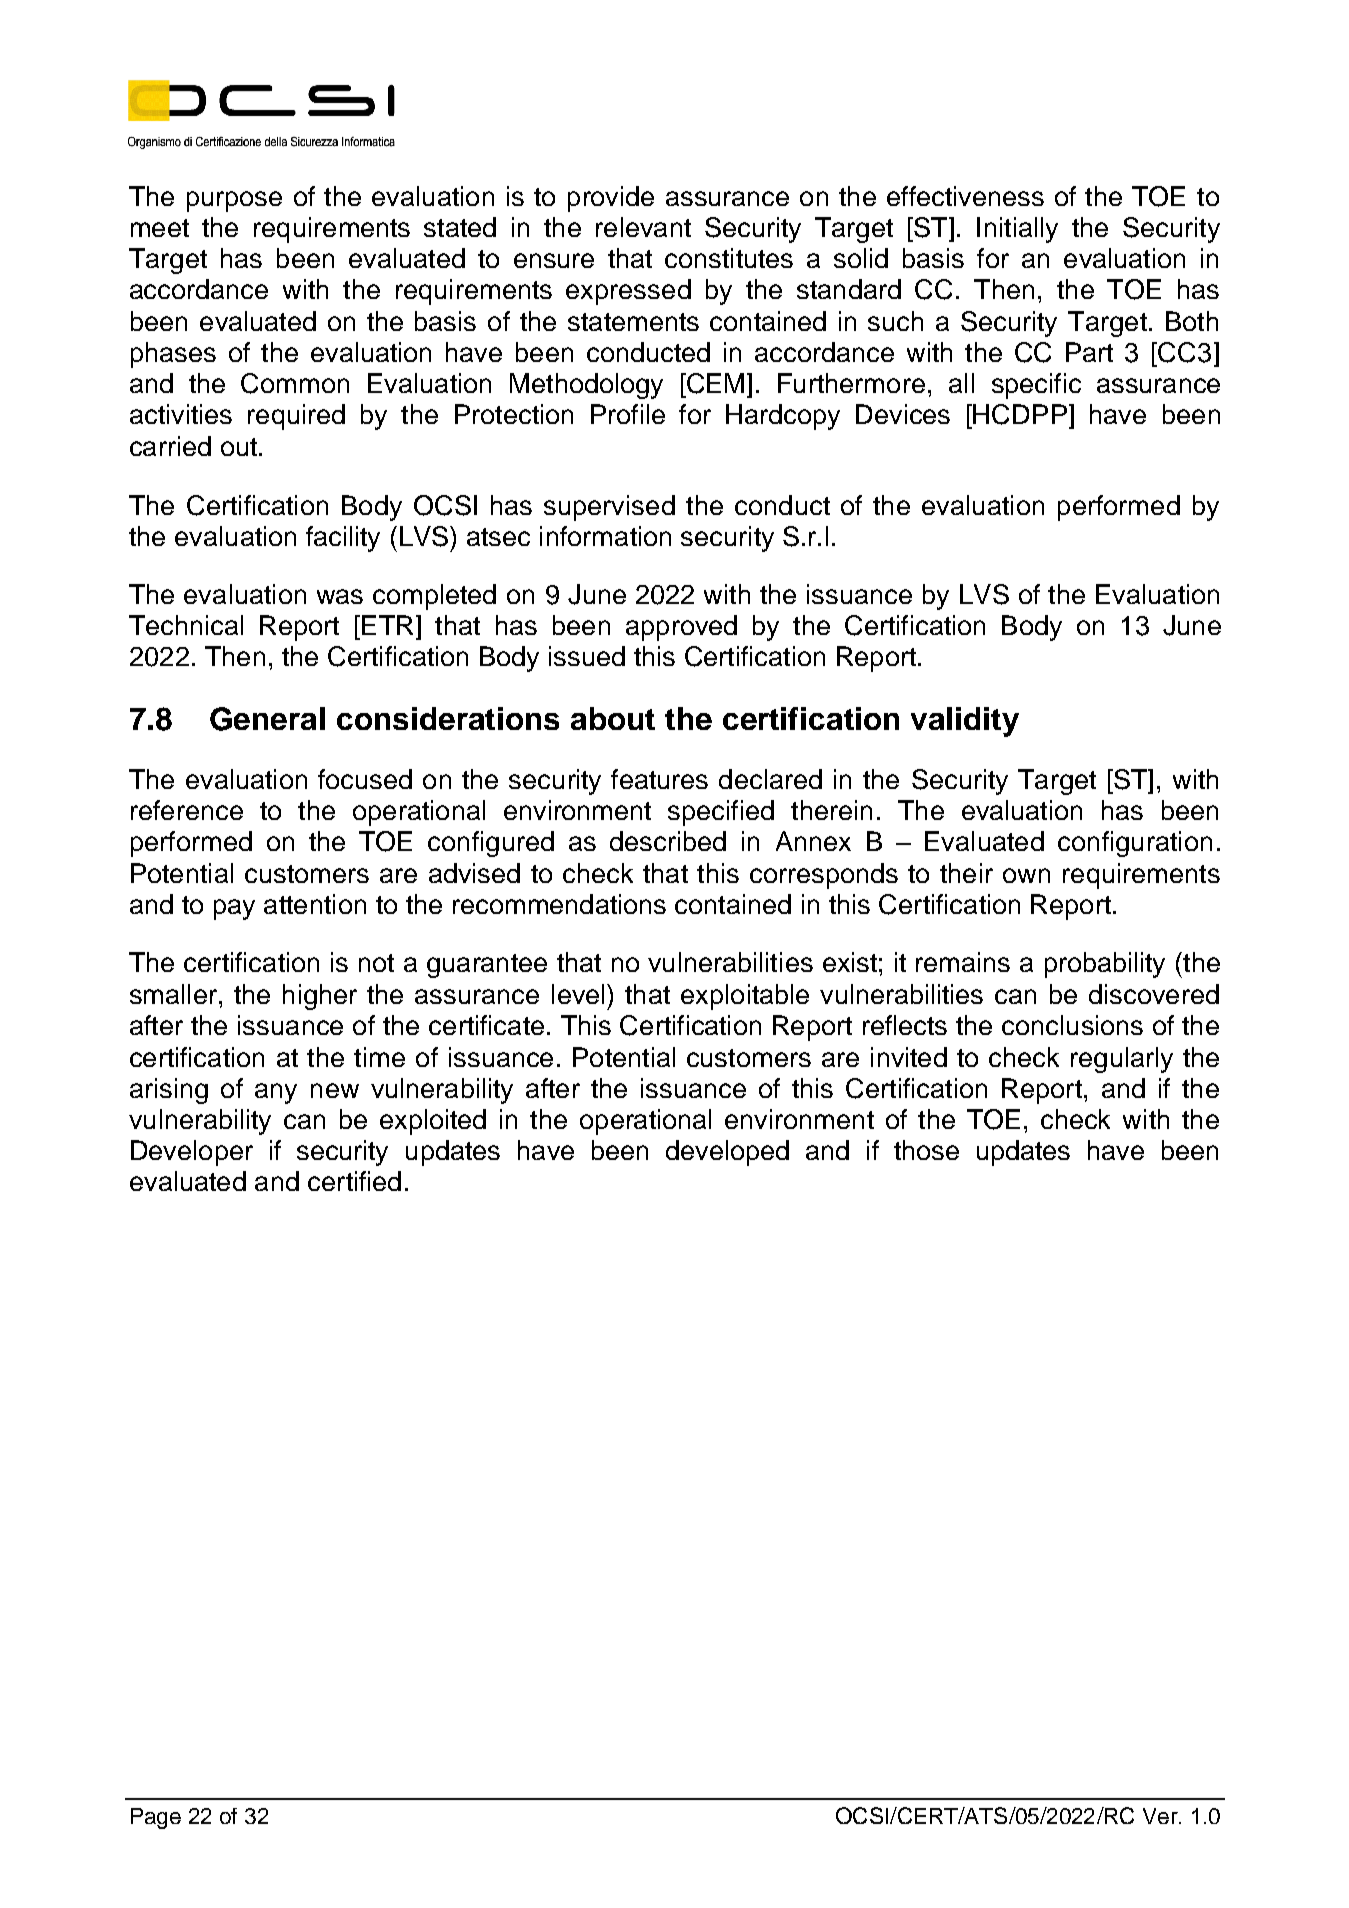 This screenshot has height=1908, width=1349. Describe the element at coordinates (192, 1153) in the screenshot. I see `Developer` at that location.
